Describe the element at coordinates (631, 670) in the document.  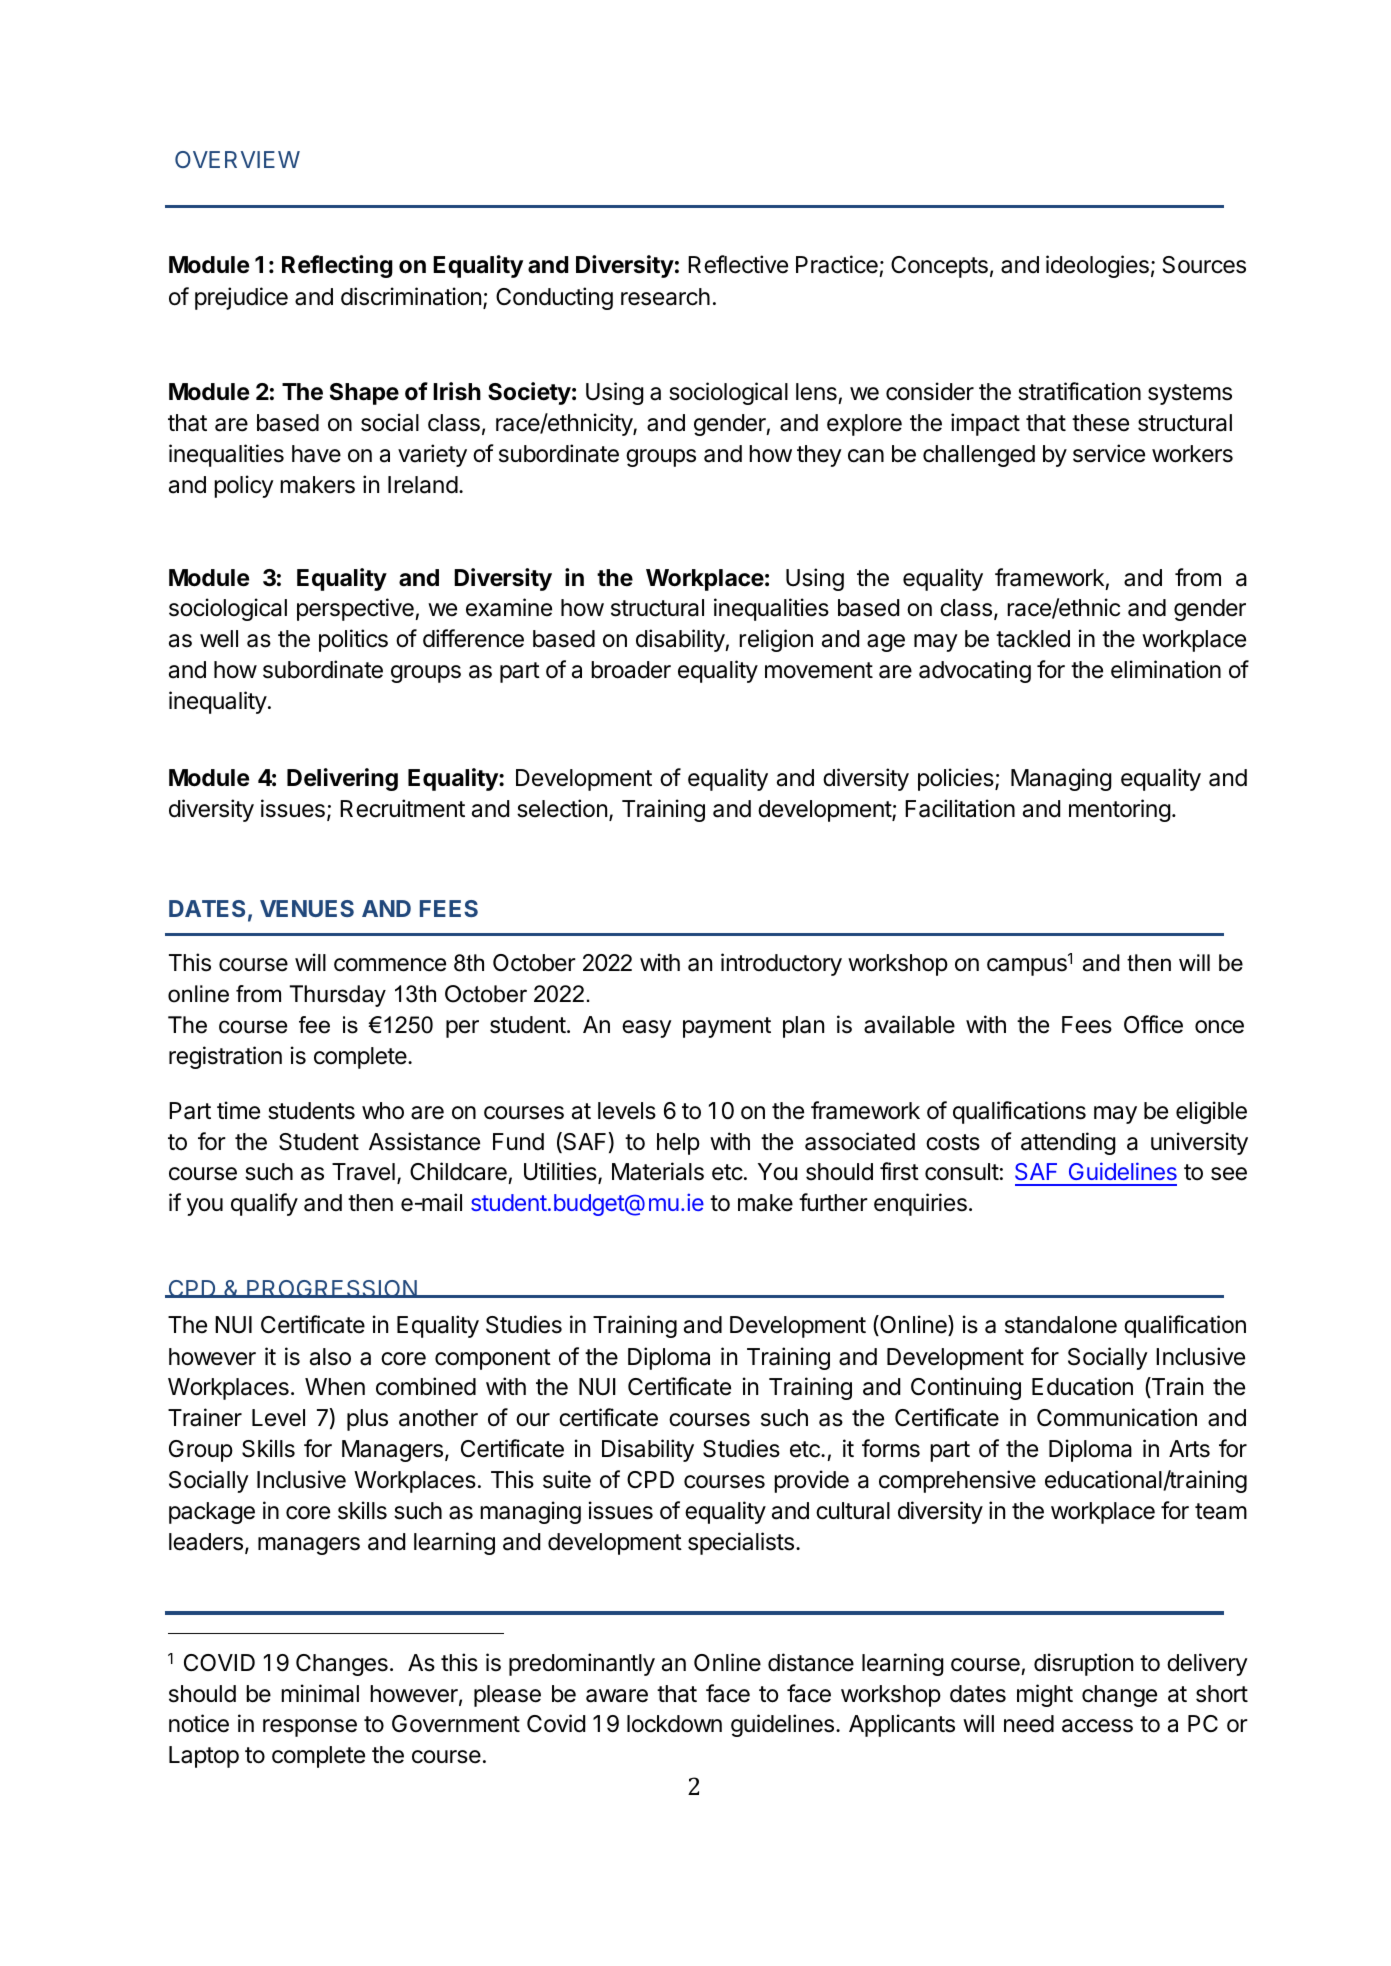
I see `broader` at that location.
